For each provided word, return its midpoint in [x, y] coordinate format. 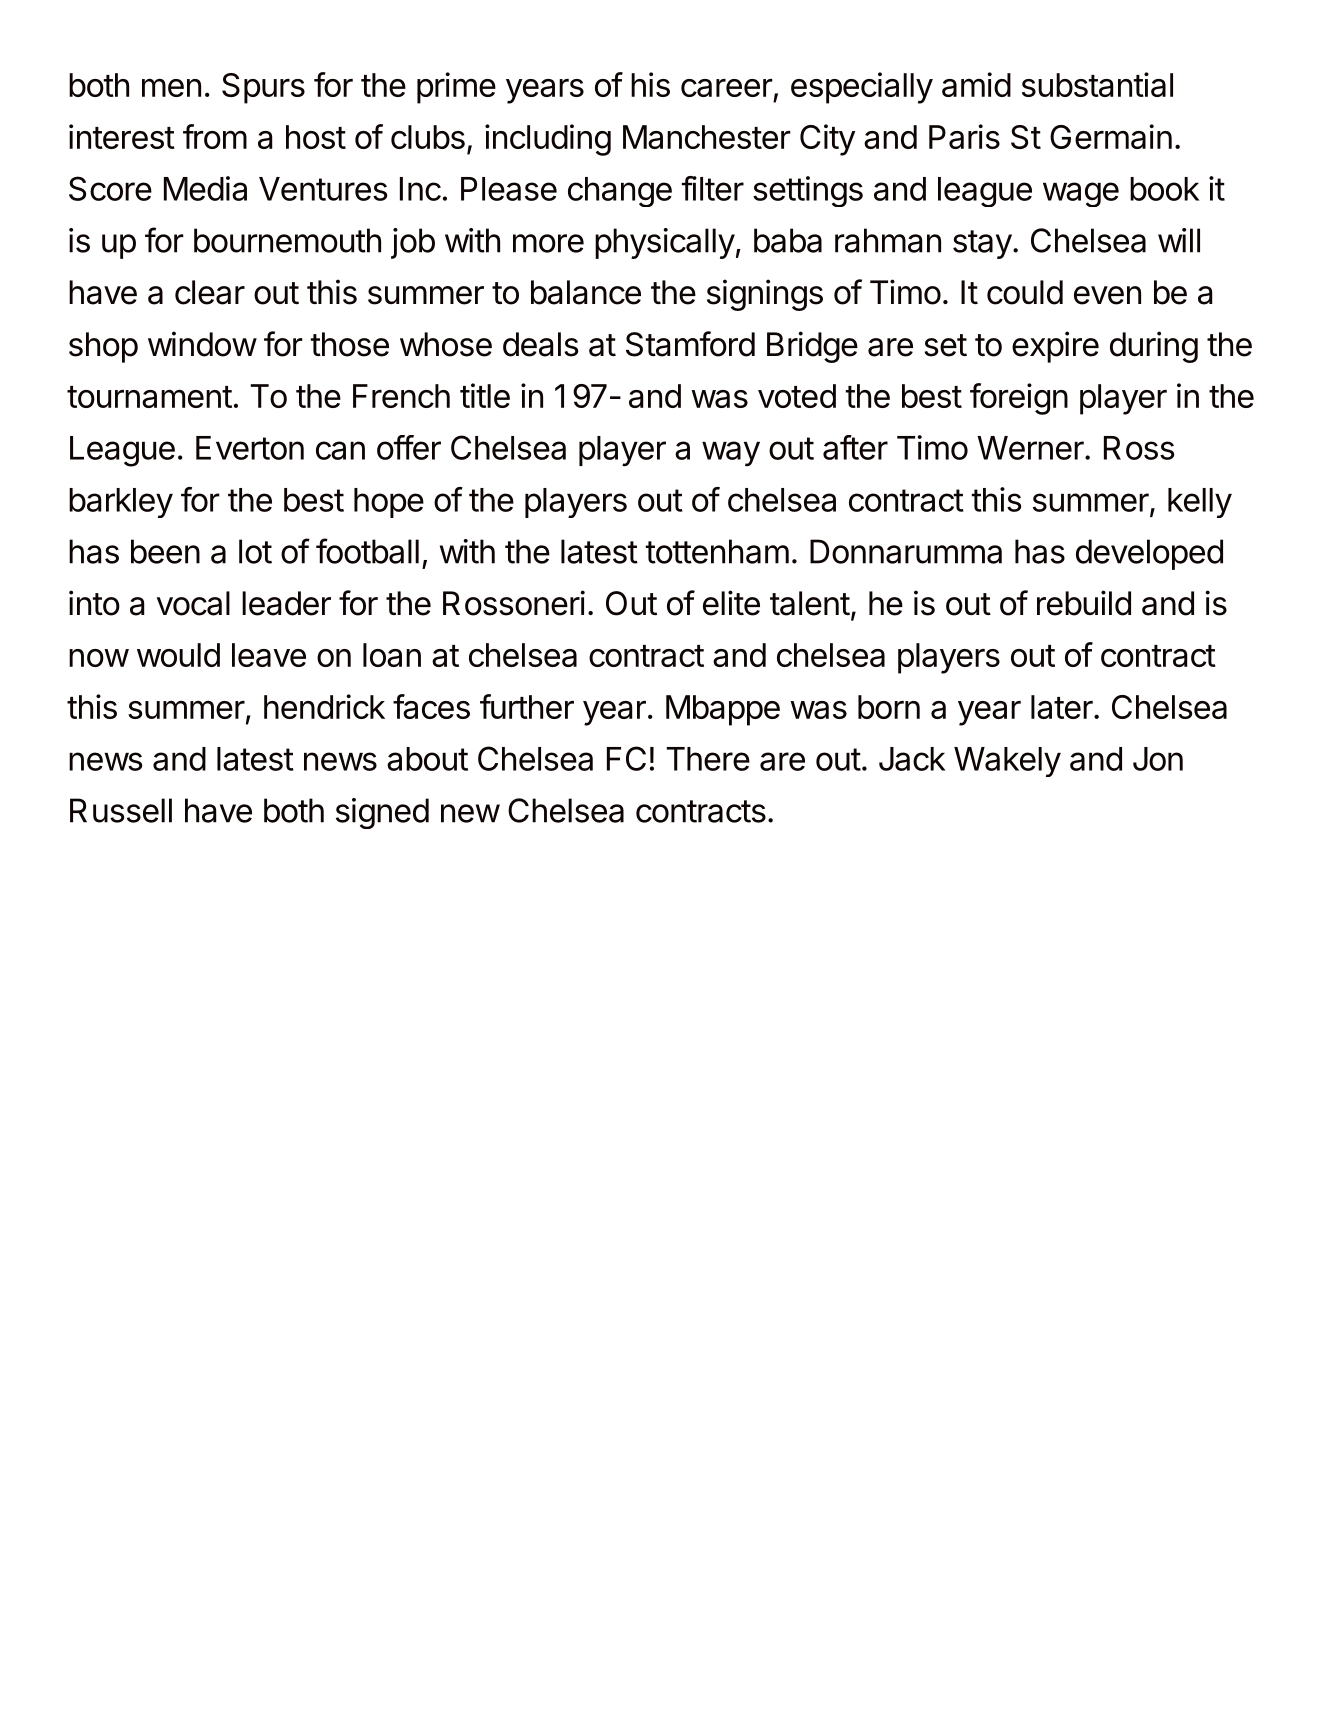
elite [731, 603]
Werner [1031, 448]
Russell [121, 810]
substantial [1097, 84]
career [727, 88]
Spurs [263, 88]
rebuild [1084, 603]
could [1025, 292]
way [731, 453]
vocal [193, 603]
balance [586, 292]
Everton [250, 448]
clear [210, 292]
